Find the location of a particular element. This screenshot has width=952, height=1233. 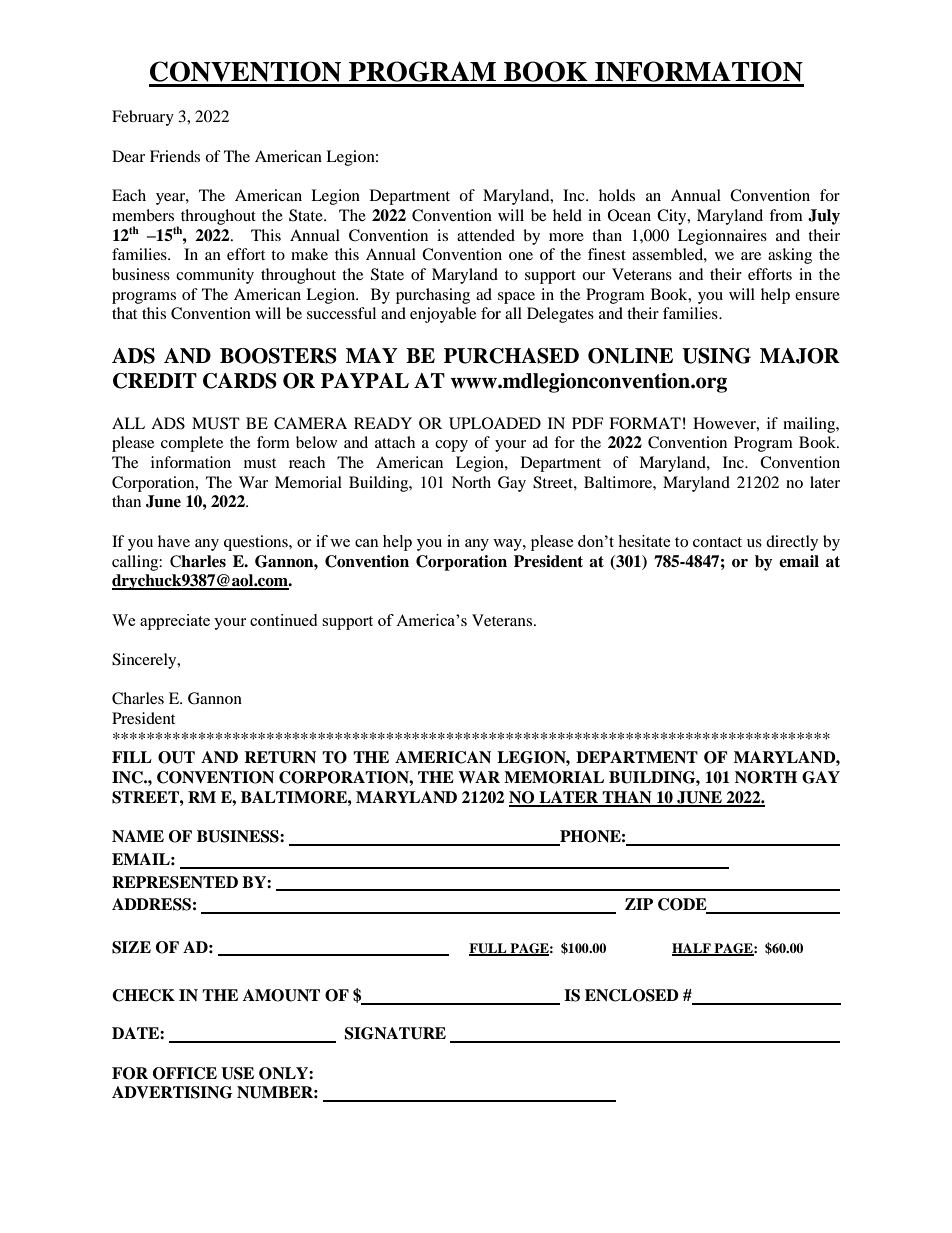

from is located at coordinates (786, 215).
